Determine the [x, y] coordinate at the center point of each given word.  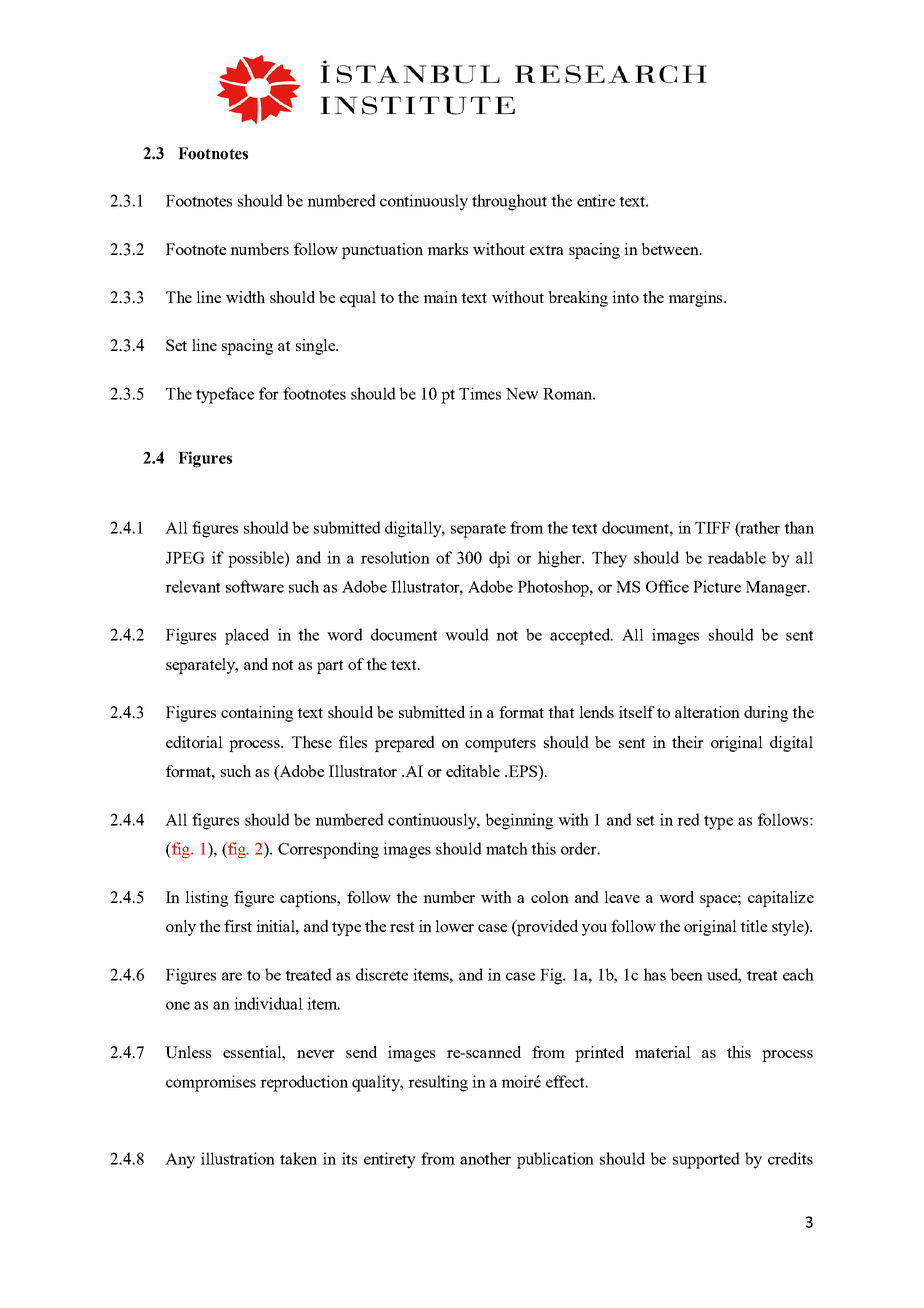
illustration [238, 1158]
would [467, 634]
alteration [707, 712]
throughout [509, 202]
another [485, 1158]
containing [257, 714]
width [245, 297]
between [671, 249]
